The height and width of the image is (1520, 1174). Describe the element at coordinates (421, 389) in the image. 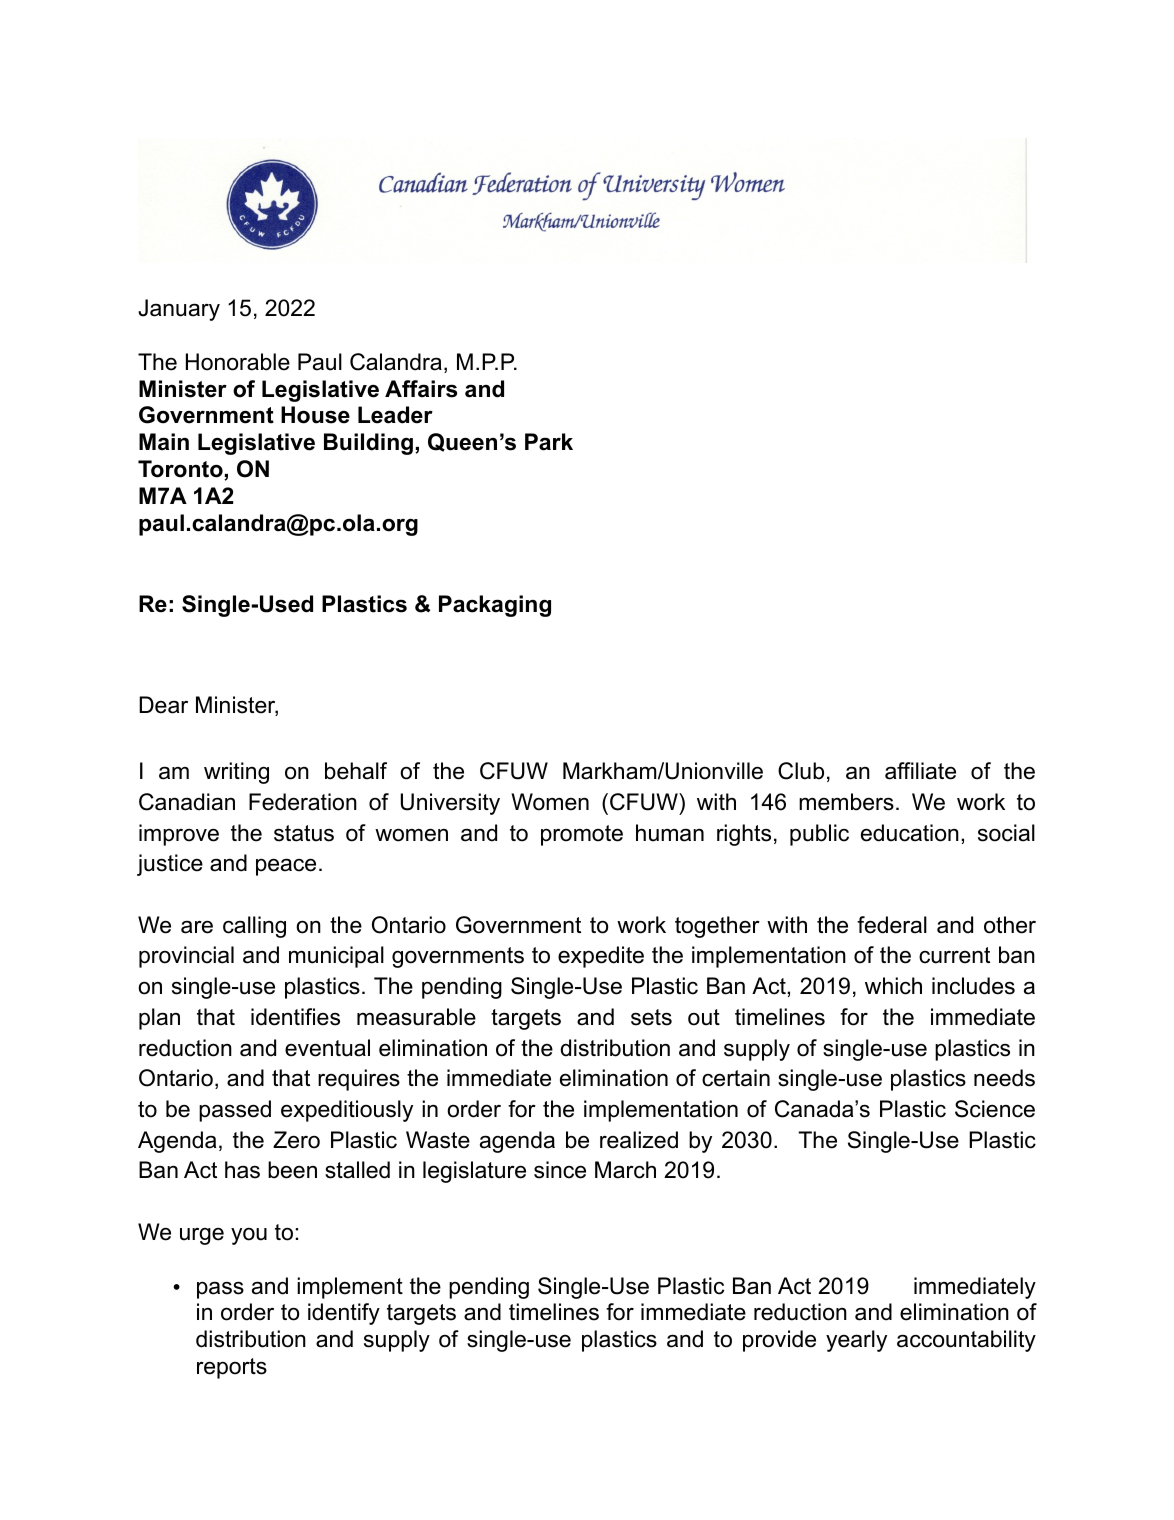

I see `Affairs` at that location.
